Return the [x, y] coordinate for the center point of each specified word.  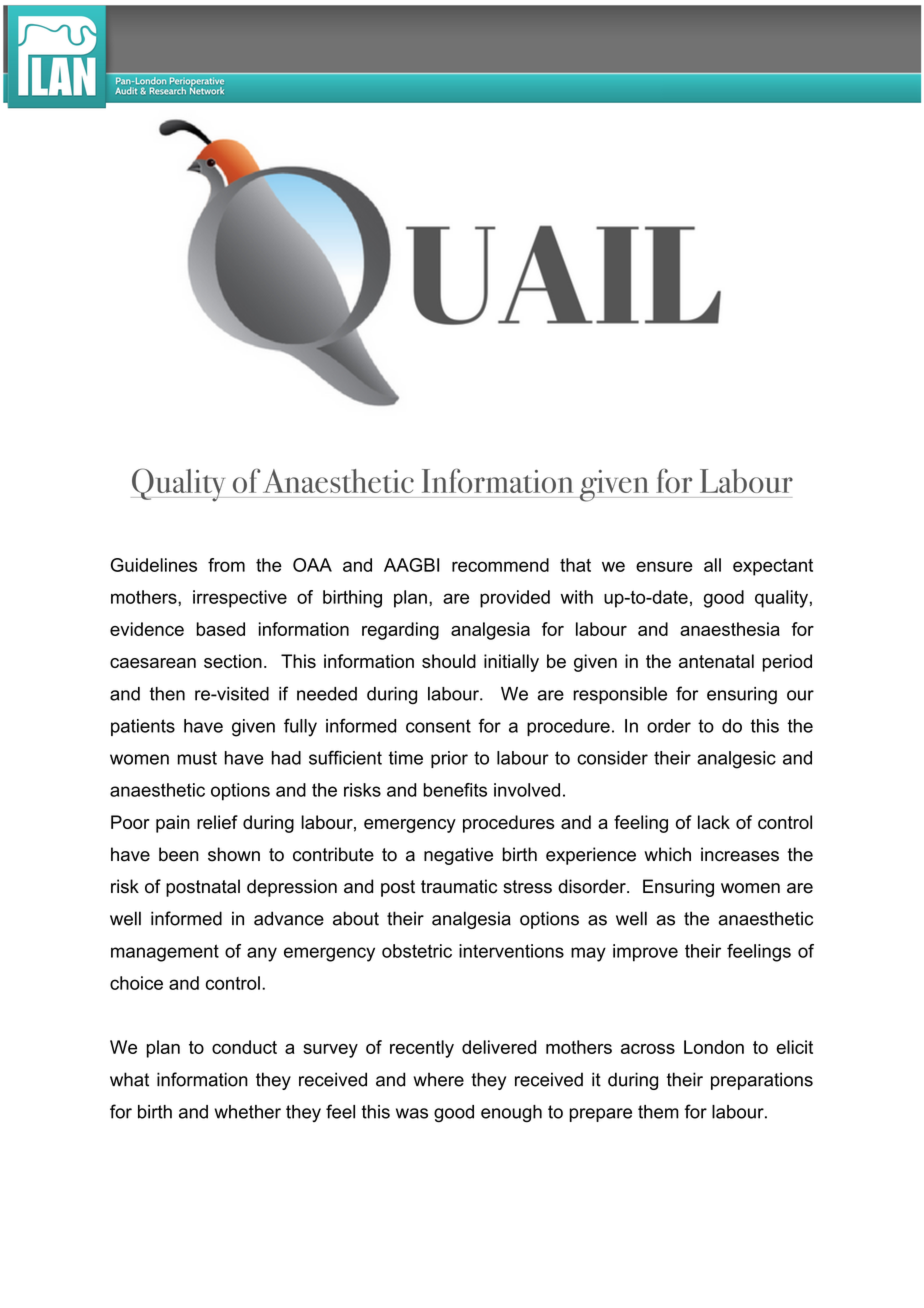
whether [247, 1112]
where [438, 1079]
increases [740, 854]
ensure [664, 566]
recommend [500, 565]
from [226, 565]
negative [458, 856]
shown [234, 854]
